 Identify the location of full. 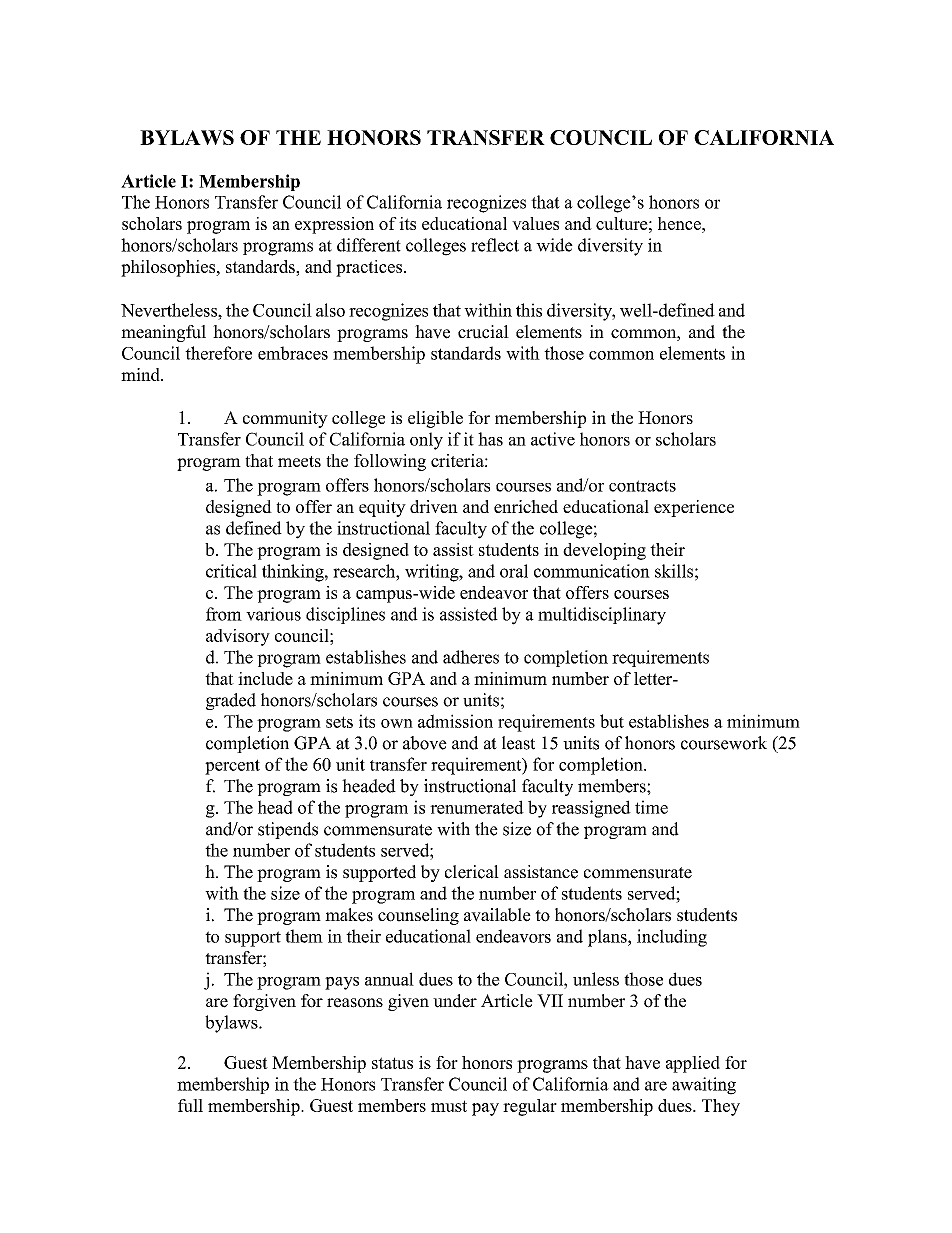
(190, 1105).
